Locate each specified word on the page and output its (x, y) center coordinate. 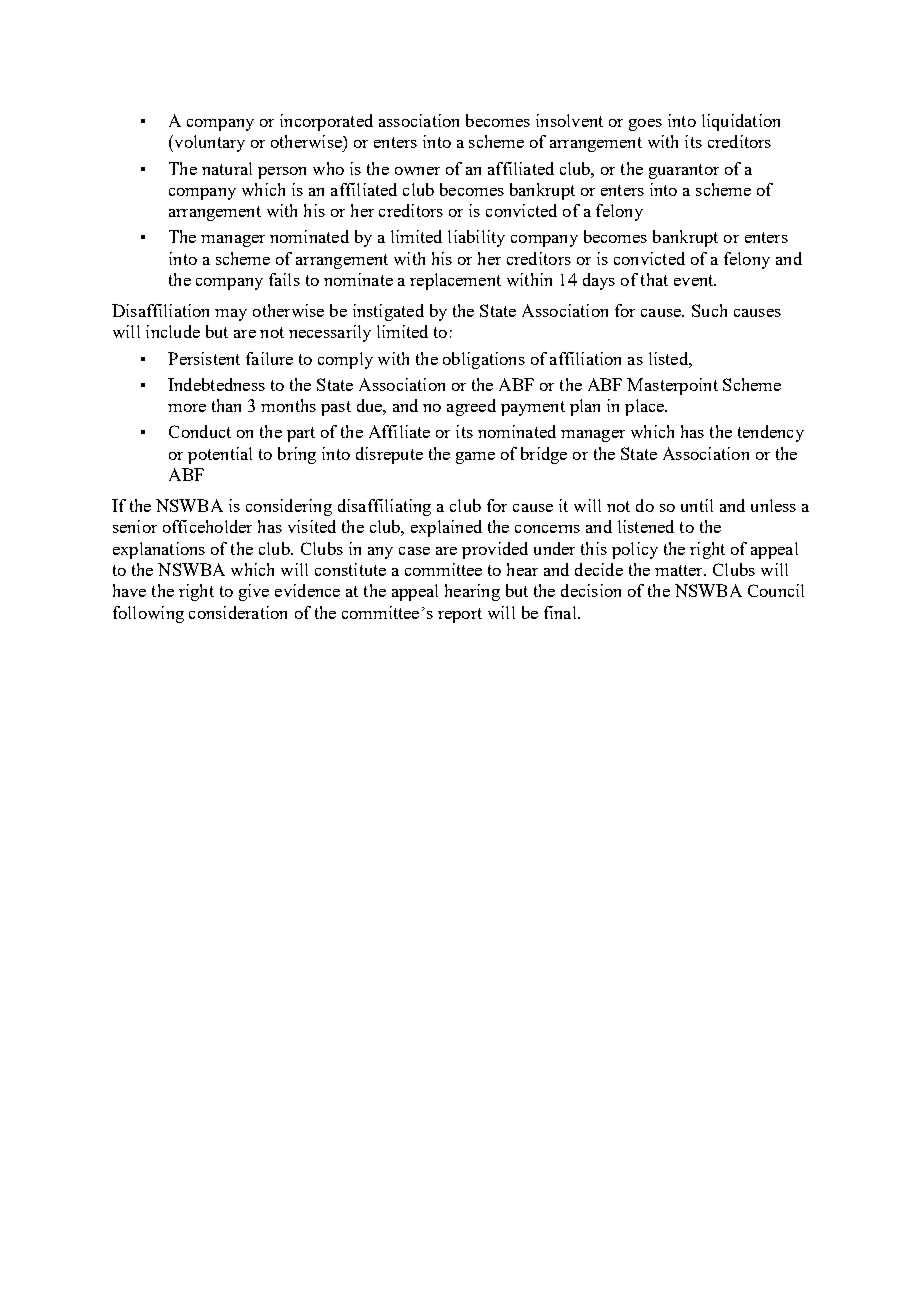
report (460, 615)
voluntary (208, 143)
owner (417, 171)
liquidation (741, 122)
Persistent (204, 358)
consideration (238, 612)
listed (669, 358)
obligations (484, 360)
